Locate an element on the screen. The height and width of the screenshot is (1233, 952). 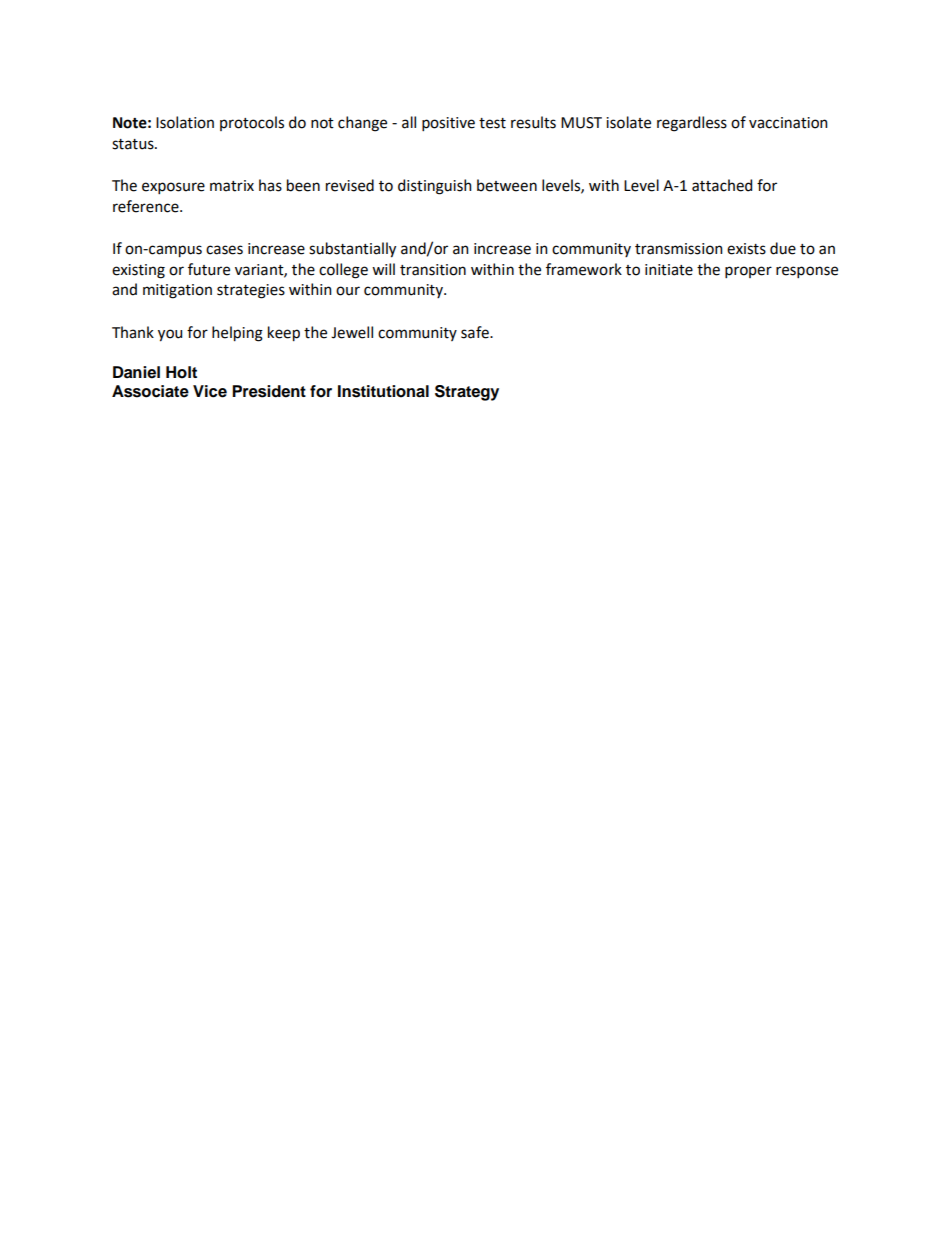
mitigation is located at coordinates (177, 291).
